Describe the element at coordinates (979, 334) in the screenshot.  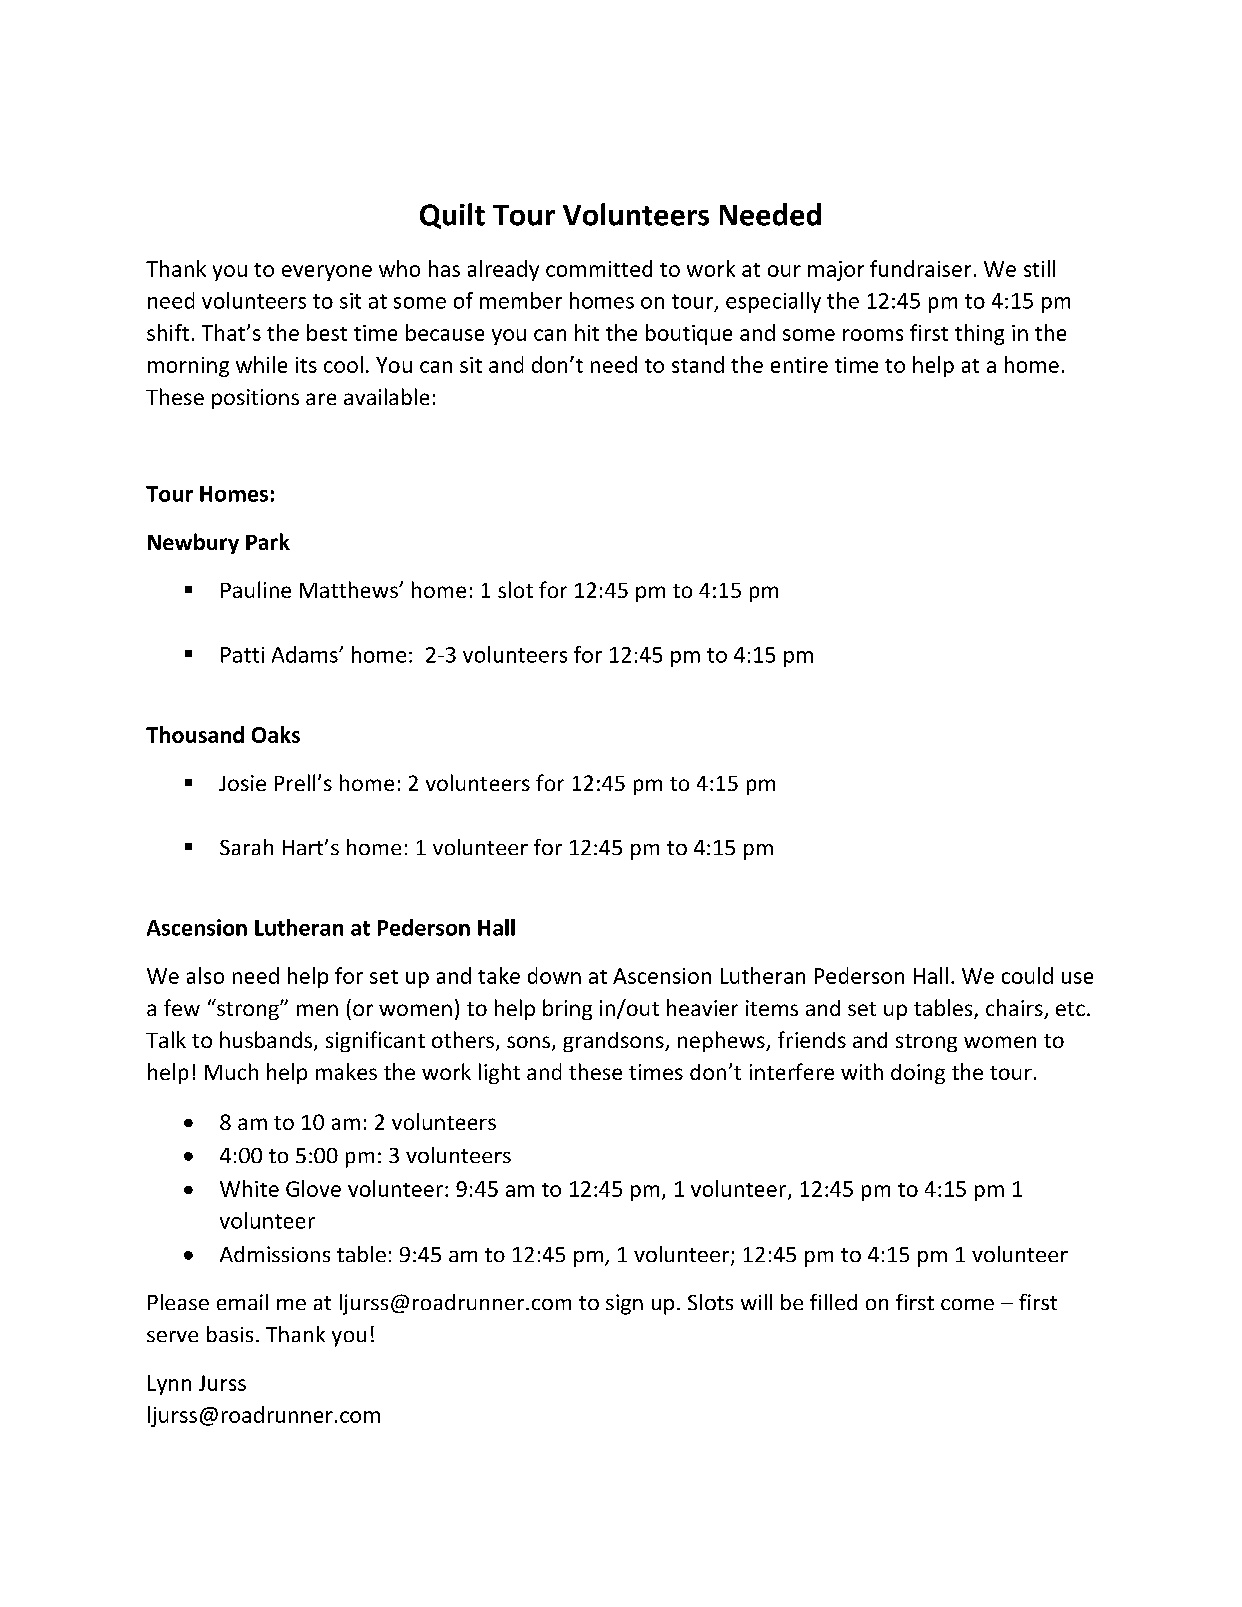
I see `thing` at that location.
